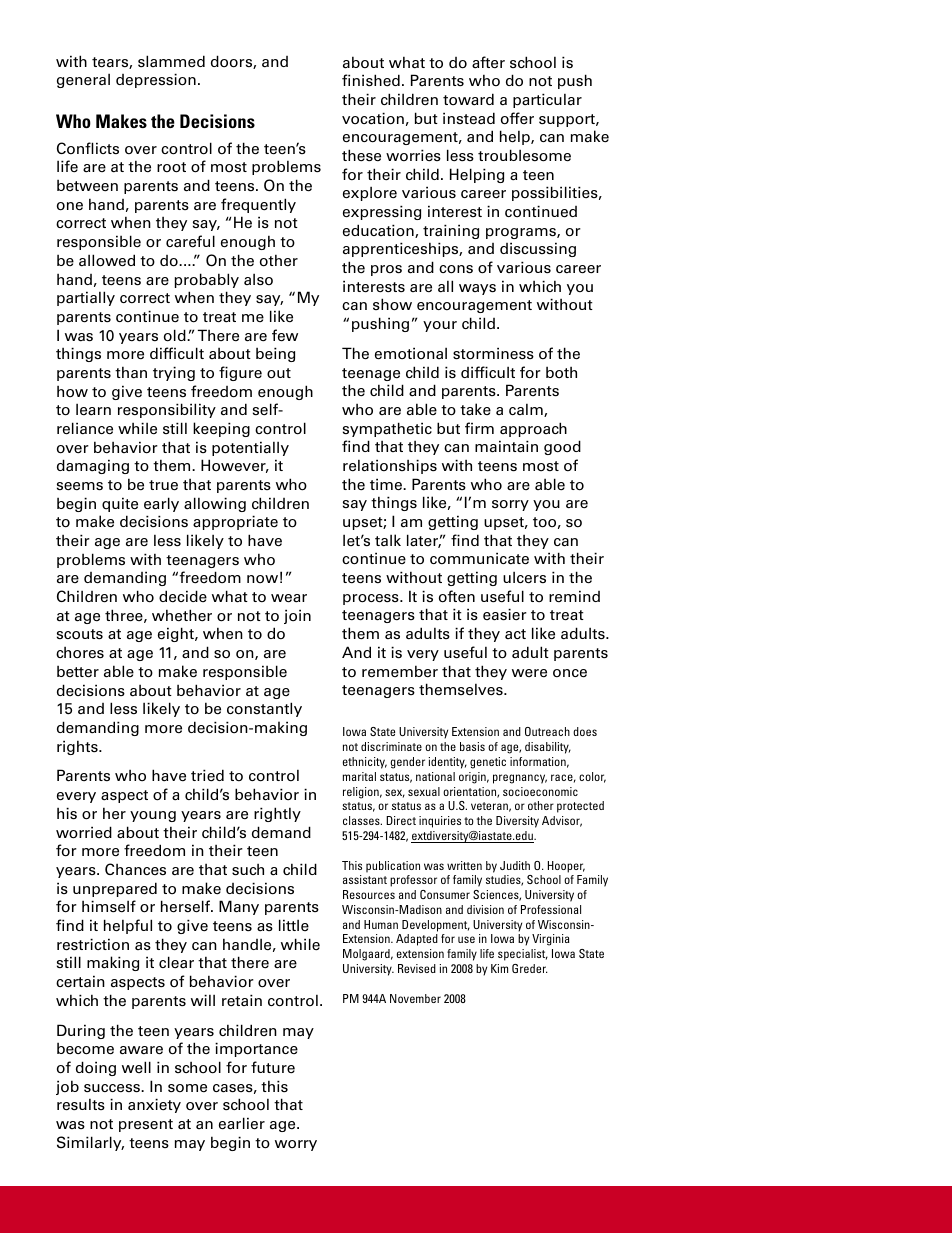 Image resolution: width=952 pixels, height=1233 pixels. What do you see at coordinates (547, 100) in the page?
I see `particular` at bounding box center [547, 100].
